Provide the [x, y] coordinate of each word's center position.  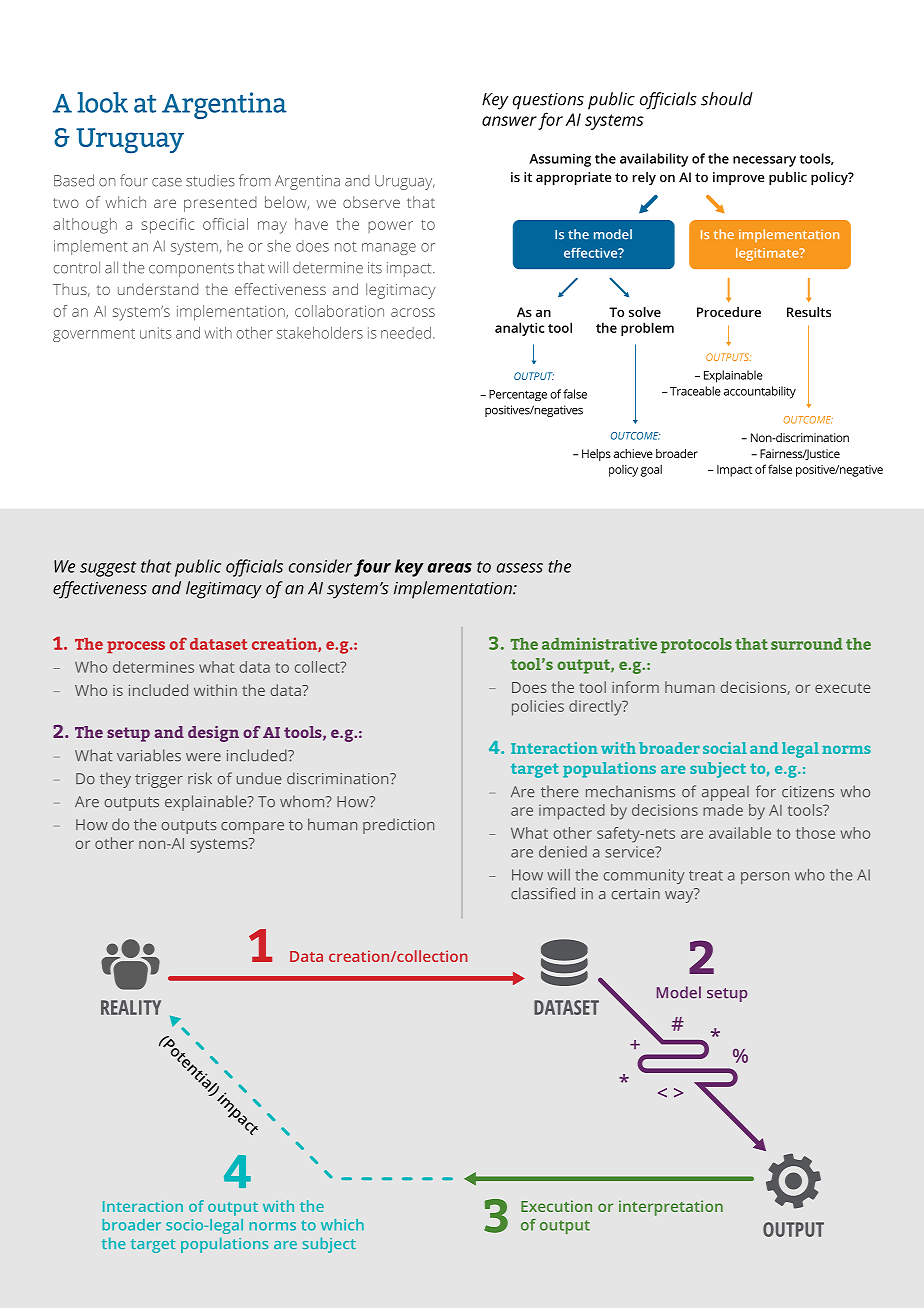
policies [538, 708]
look [102, 102]
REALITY [131, 1007]
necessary [764, 161]
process [136, 647]
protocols [696, 645]
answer [509, 121]
